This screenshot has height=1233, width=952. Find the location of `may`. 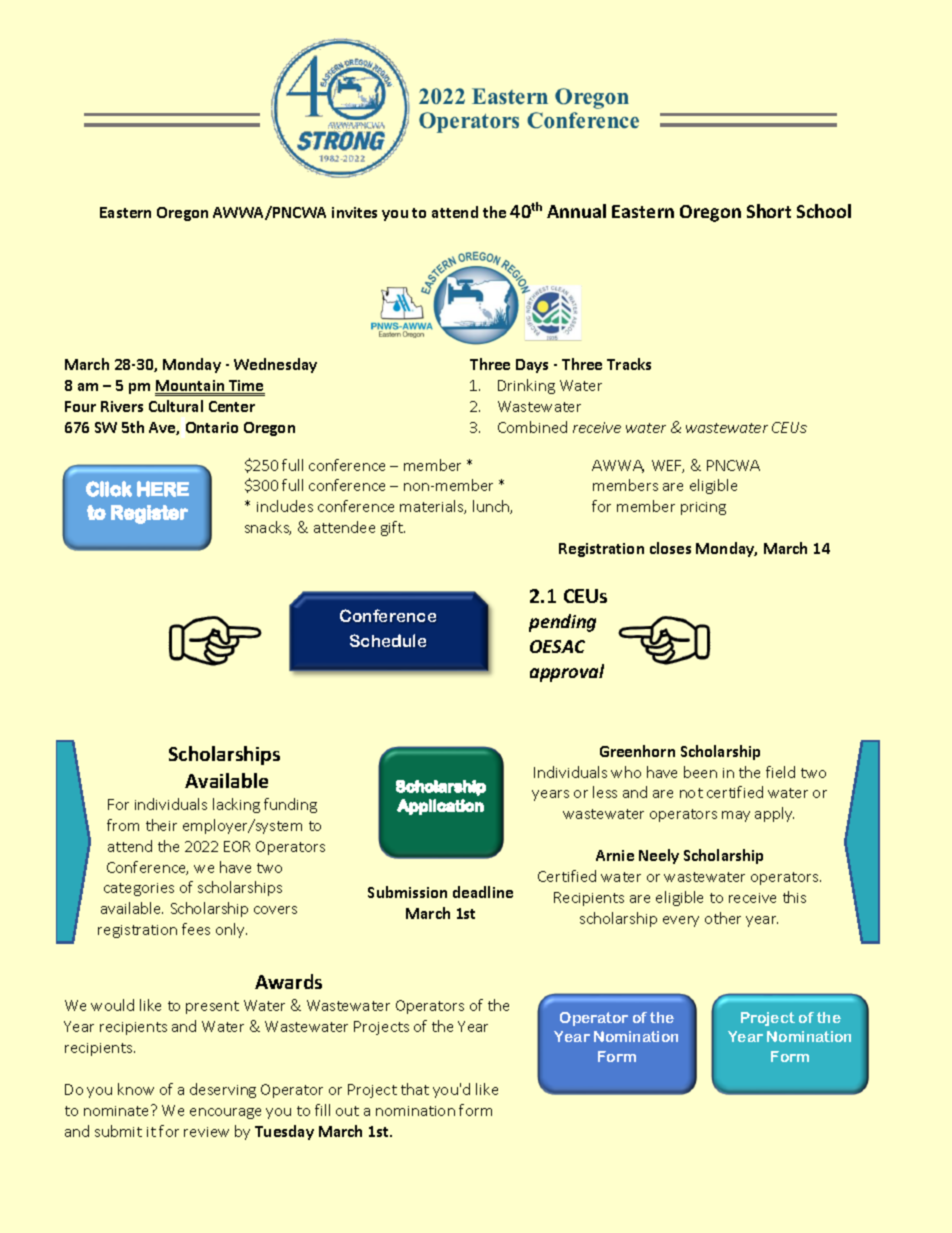

may is located at coordinates (736, 816).
